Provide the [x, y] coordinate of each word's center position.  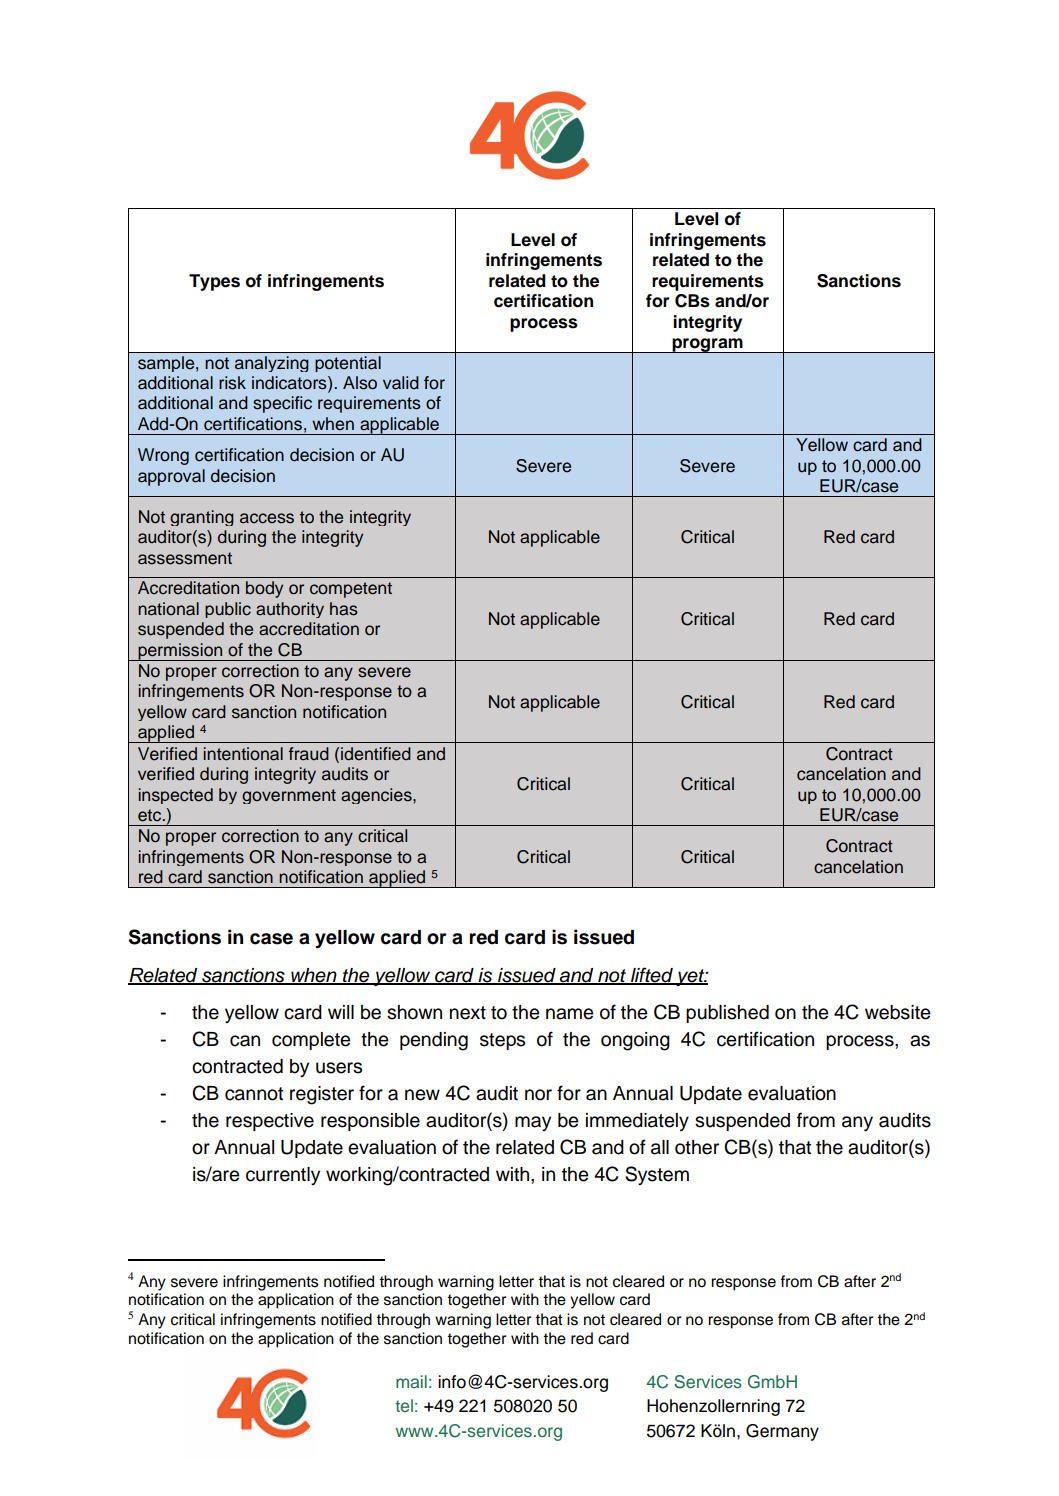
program [707, 345]
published [727, 1014]
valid [401, 383]
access [267, 518]
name [569, 1014]
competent [351, 590]
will [341, 1012]
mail [411, 1381]
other [697, 1147]
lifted [652, 975]
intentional [243, 754]
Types [214, 282]
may [533, 1123]
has [344, 609]
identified [376, 754]
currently [283, 1176]
